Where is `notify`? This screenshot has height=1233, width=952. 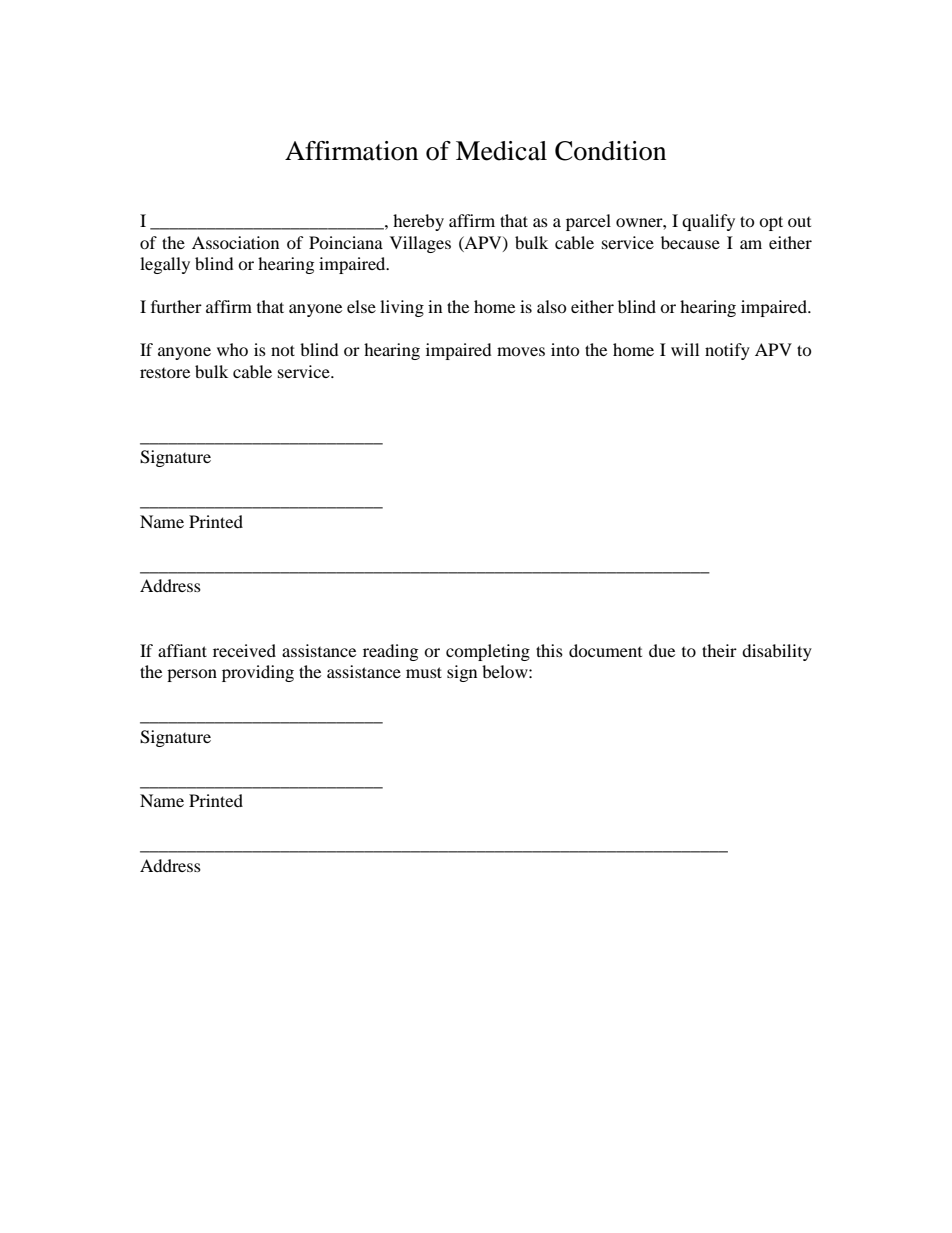
notify is located at coordinates (727, 351).
